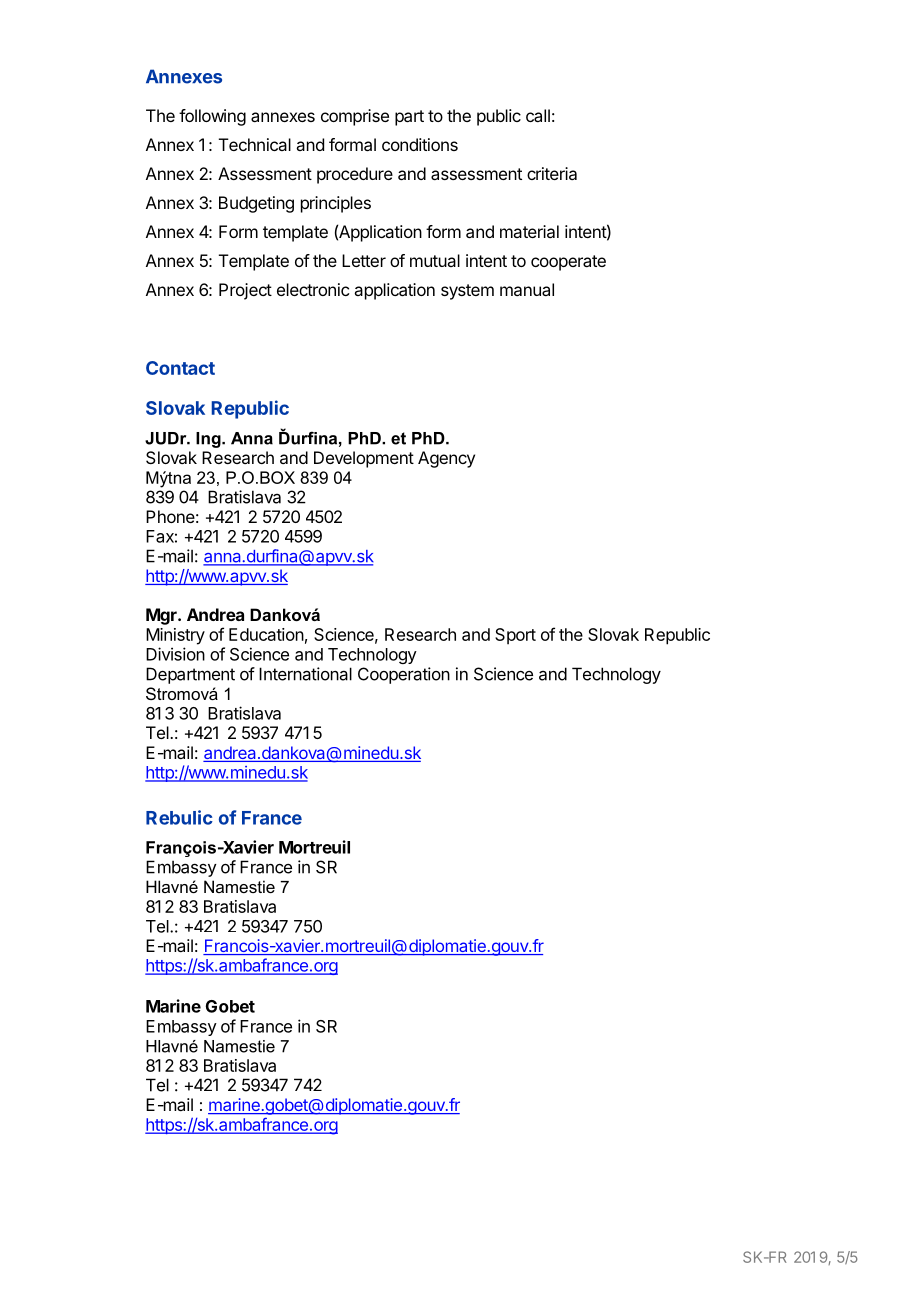  What do you see at coordinates (538, 115) in the screenshot?
I see `call` at bounding box center [538, 115].
